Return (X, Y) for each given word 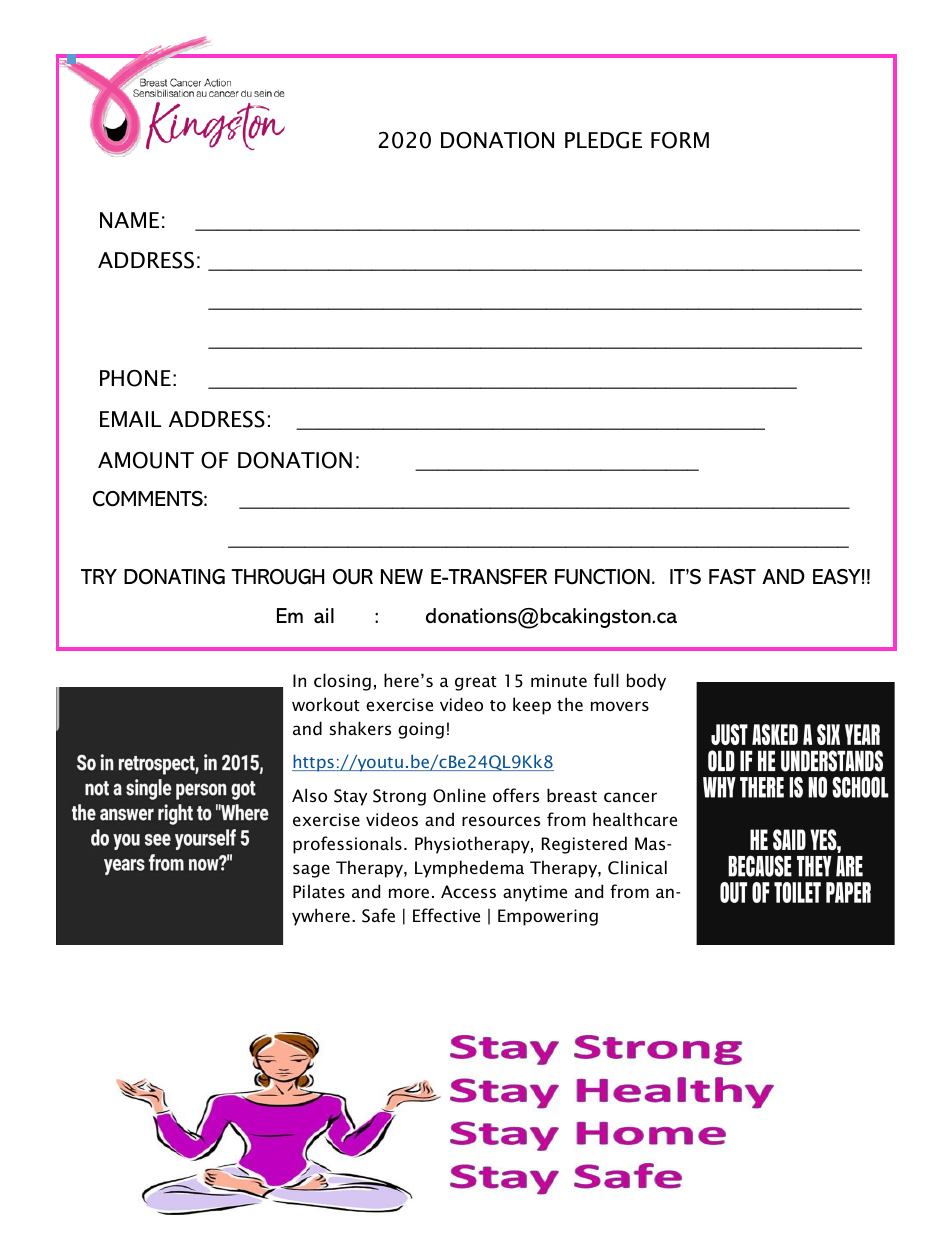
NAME (129, 220)
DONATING (174, 577)
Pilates (319, 891)
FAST (732, 577)
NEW (402, 576)
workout (326, 704)
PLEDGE (603, 140)
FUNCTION (602, 577)
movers (620, 706)
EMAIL (130, 419)
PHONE (135, 378)
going (421, 730)
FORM (680, 140)
